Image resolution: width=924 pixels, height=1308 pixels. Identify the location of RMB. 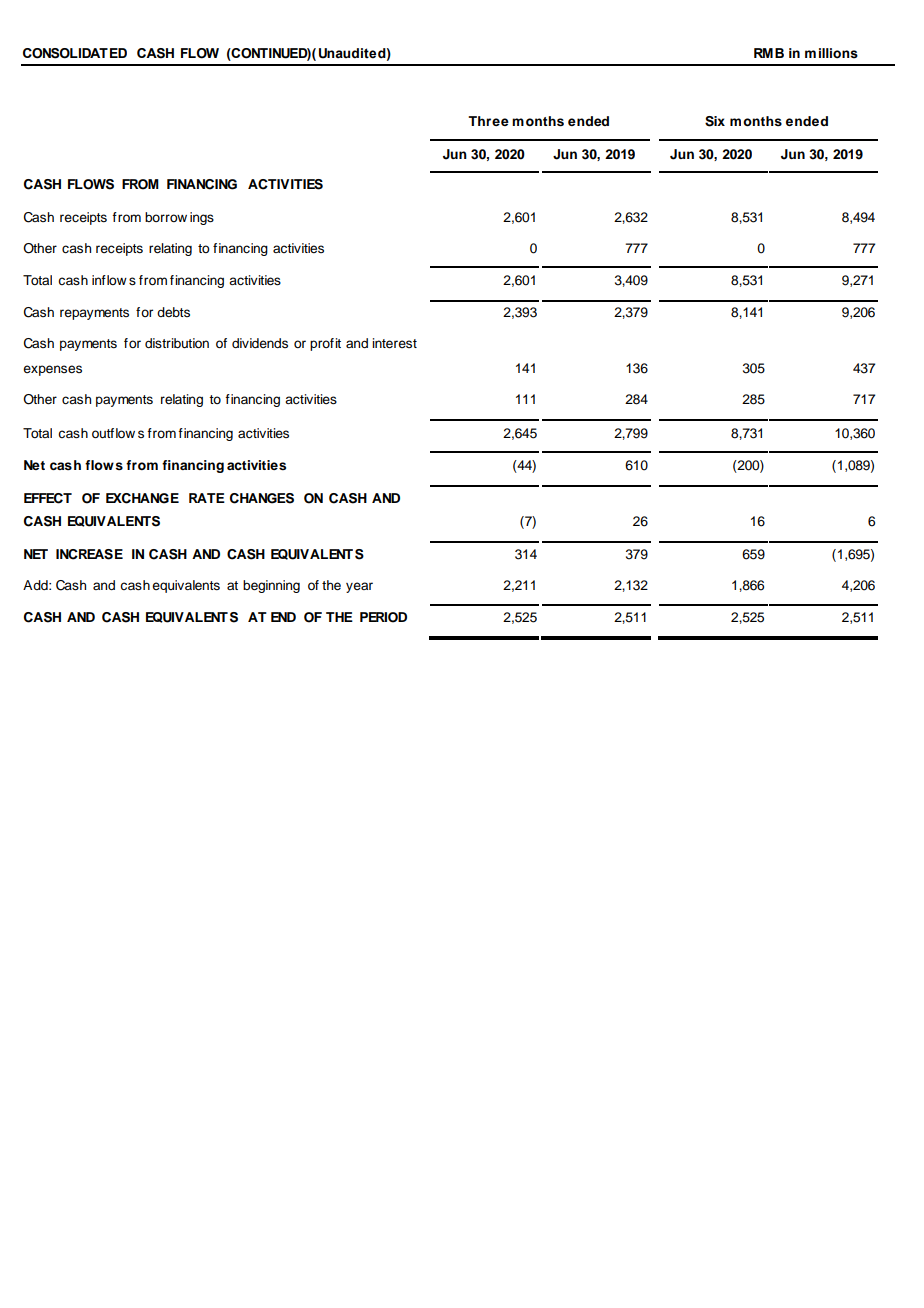
(769, 53).
